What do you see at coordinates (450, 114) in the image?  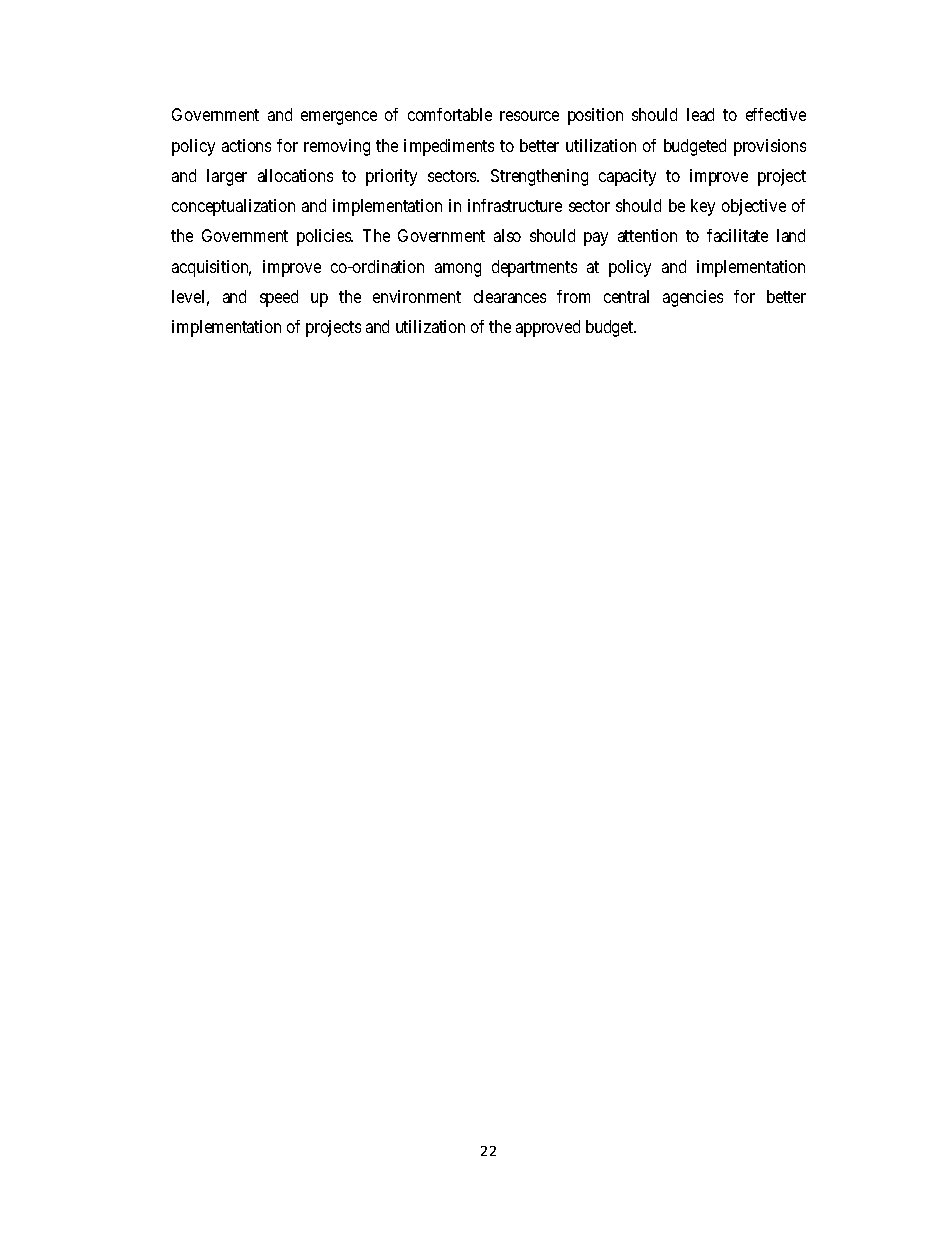 I see `comfortable` at bounding box center [450, 114].
